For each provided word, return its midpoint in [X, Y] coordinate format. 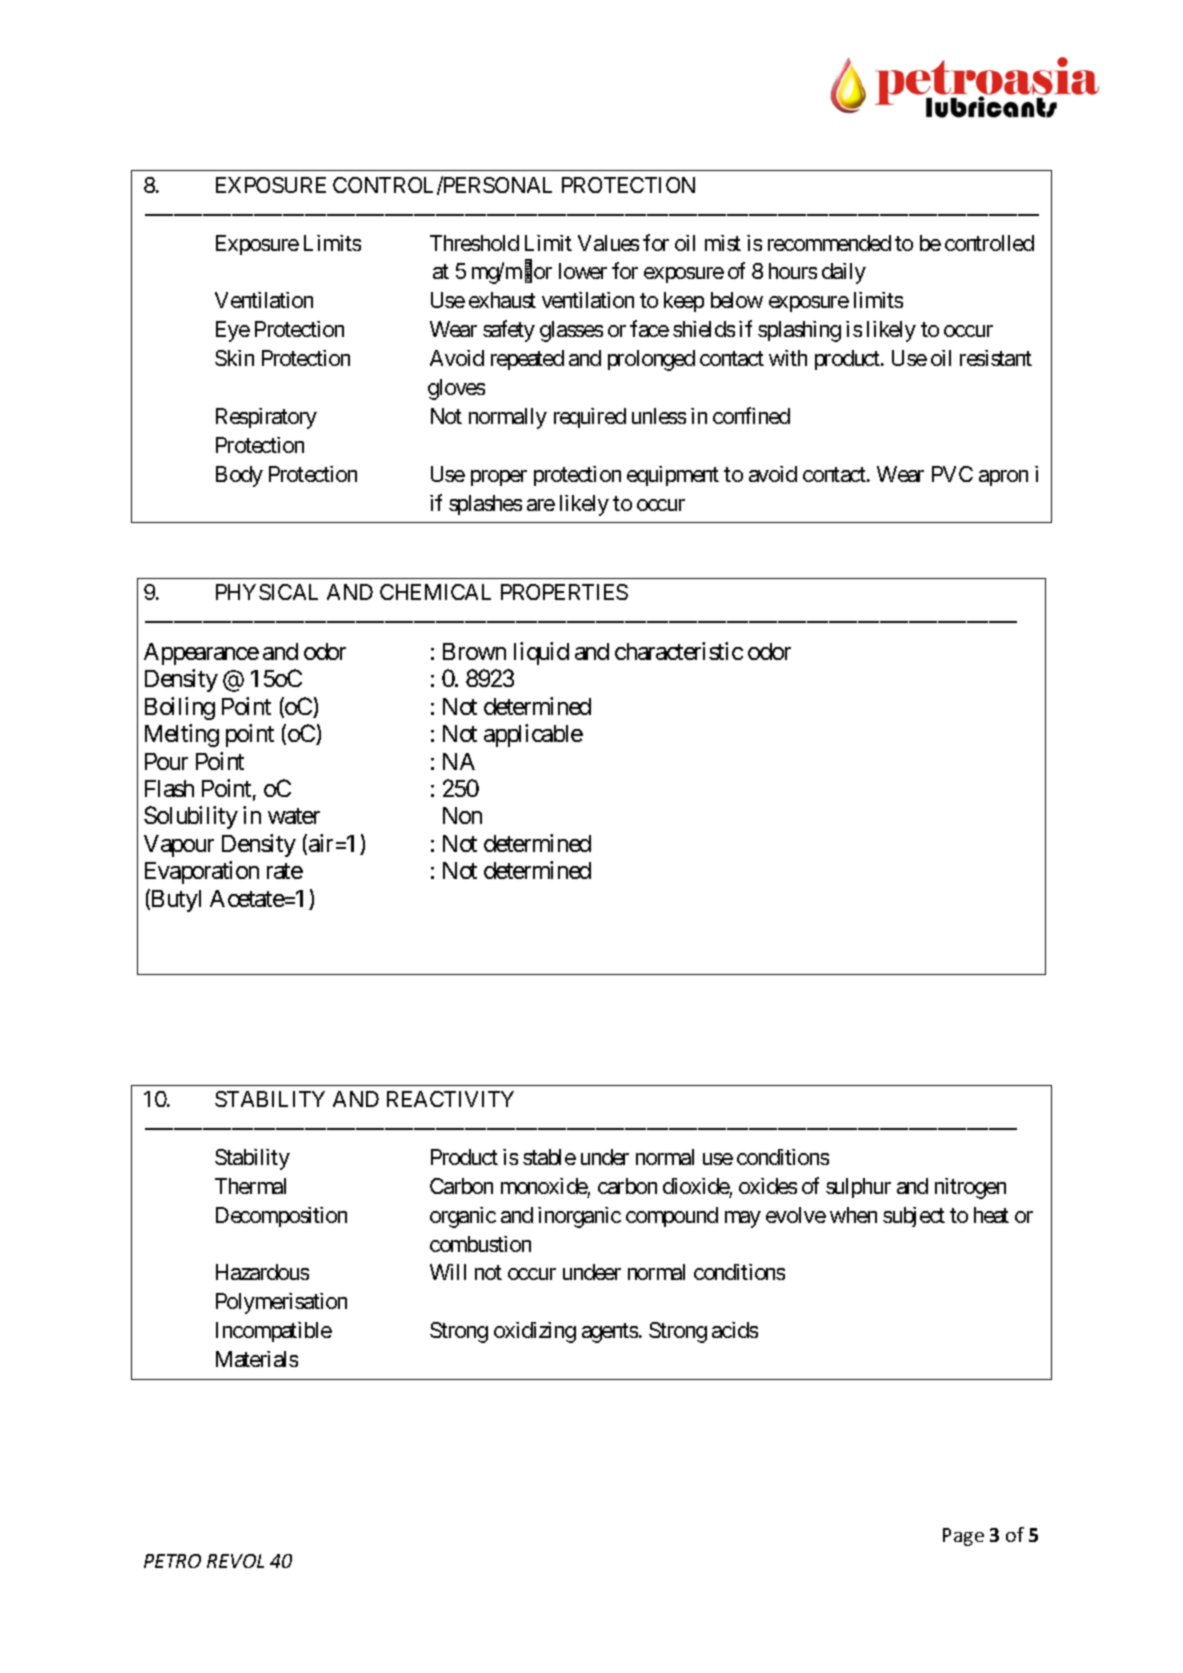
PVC [952, 474]
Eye [233, 331]
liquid [541, 653]
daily [844, 273]
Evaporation [202, 872]
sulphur [858, 1188]
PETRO [172, 1561]
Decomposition [281, 1217]
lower [583, 271]
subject [914, 1217]
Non [462, 815]
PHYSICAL [267, 592]
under [605, 1157]
